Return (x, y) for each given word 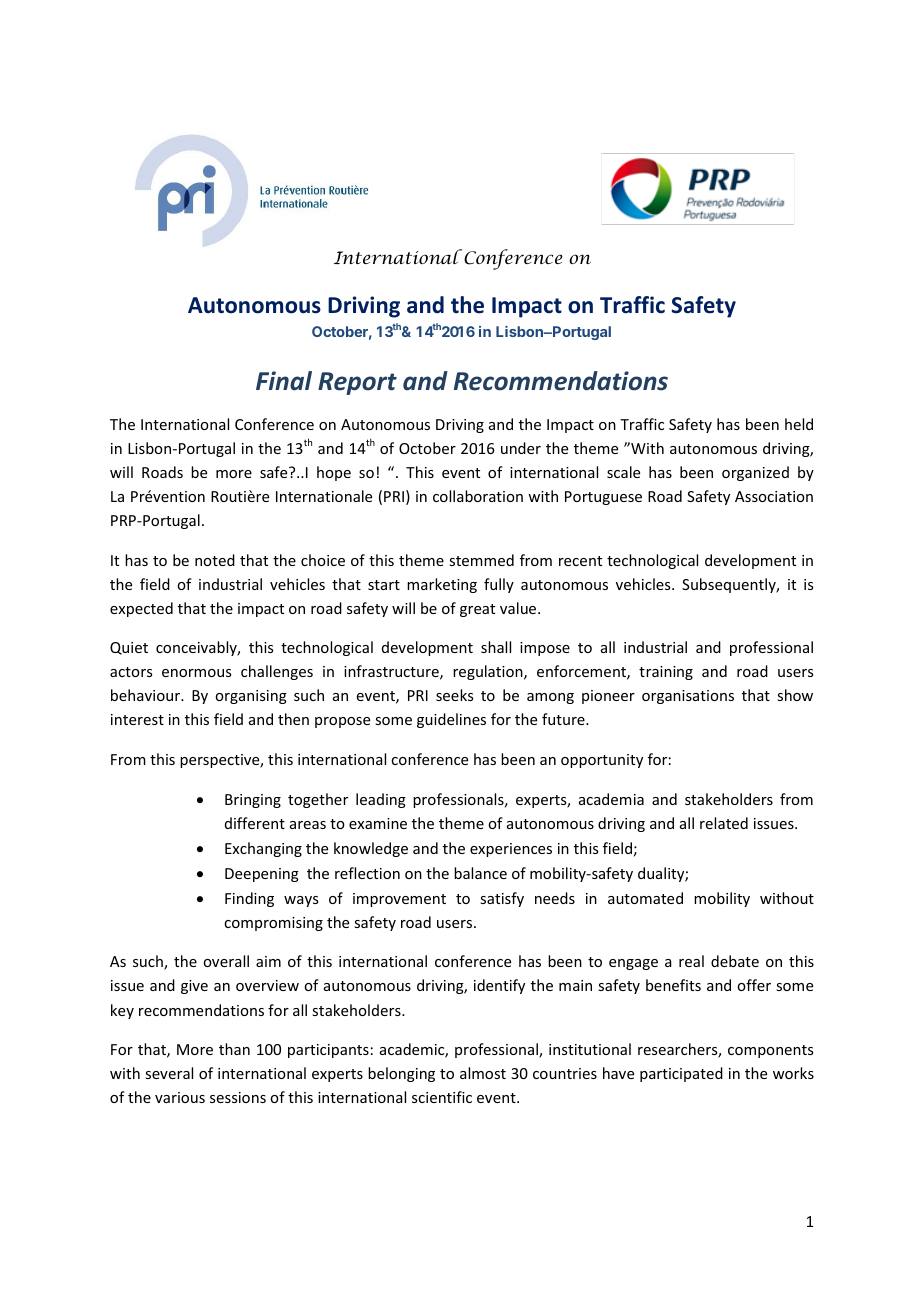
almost (483, 1073)
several (169, 1073)
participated (681, 1074)
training (666, 673)
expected (141, 609)
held (799, 424)
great (477, 610)
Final (284, 381)
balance (480, 873)
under (521, 448)
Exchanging (263, 849)
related (724, 823)
